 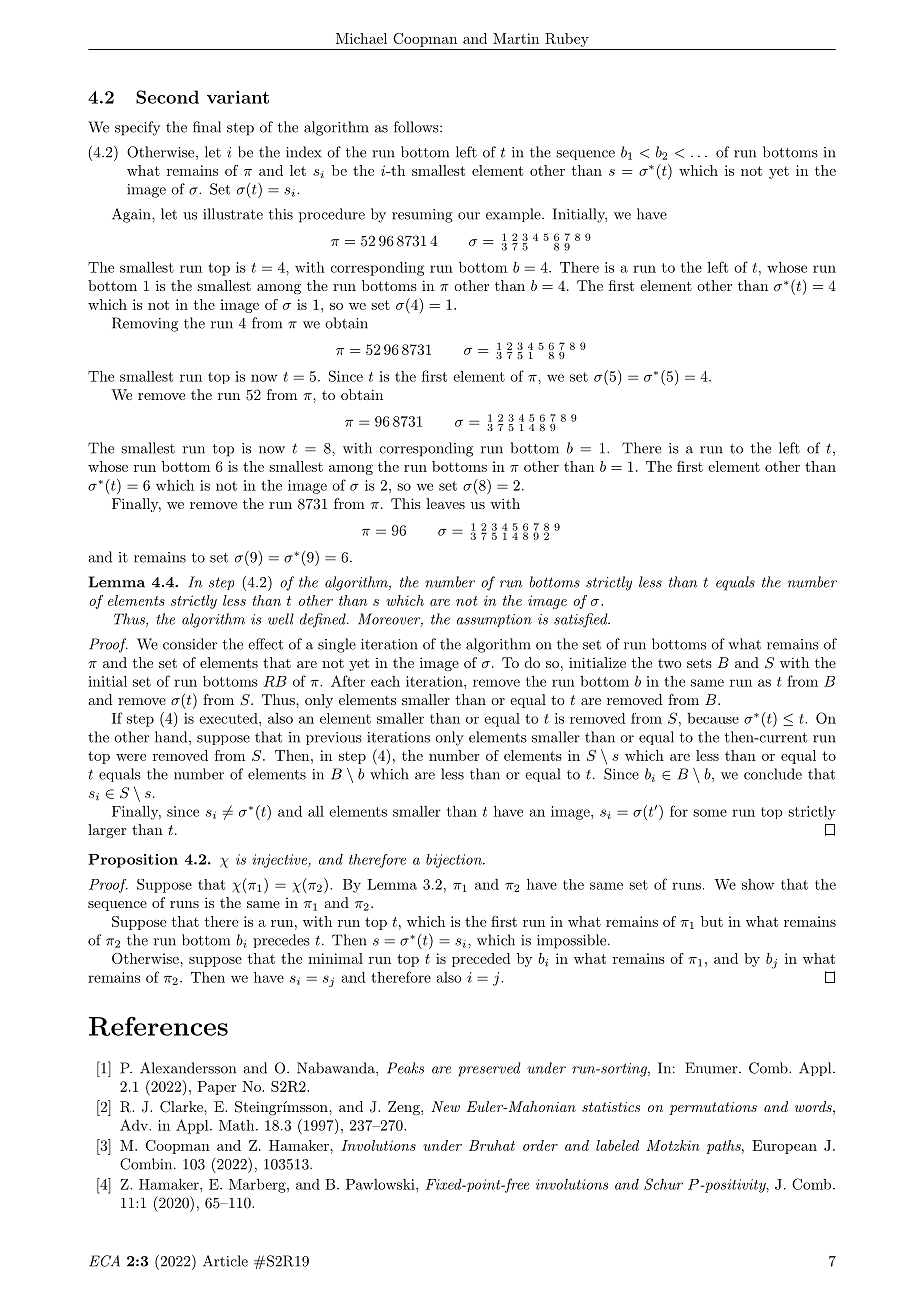 I want to click on Schur, so click(x=663, y=1184).
